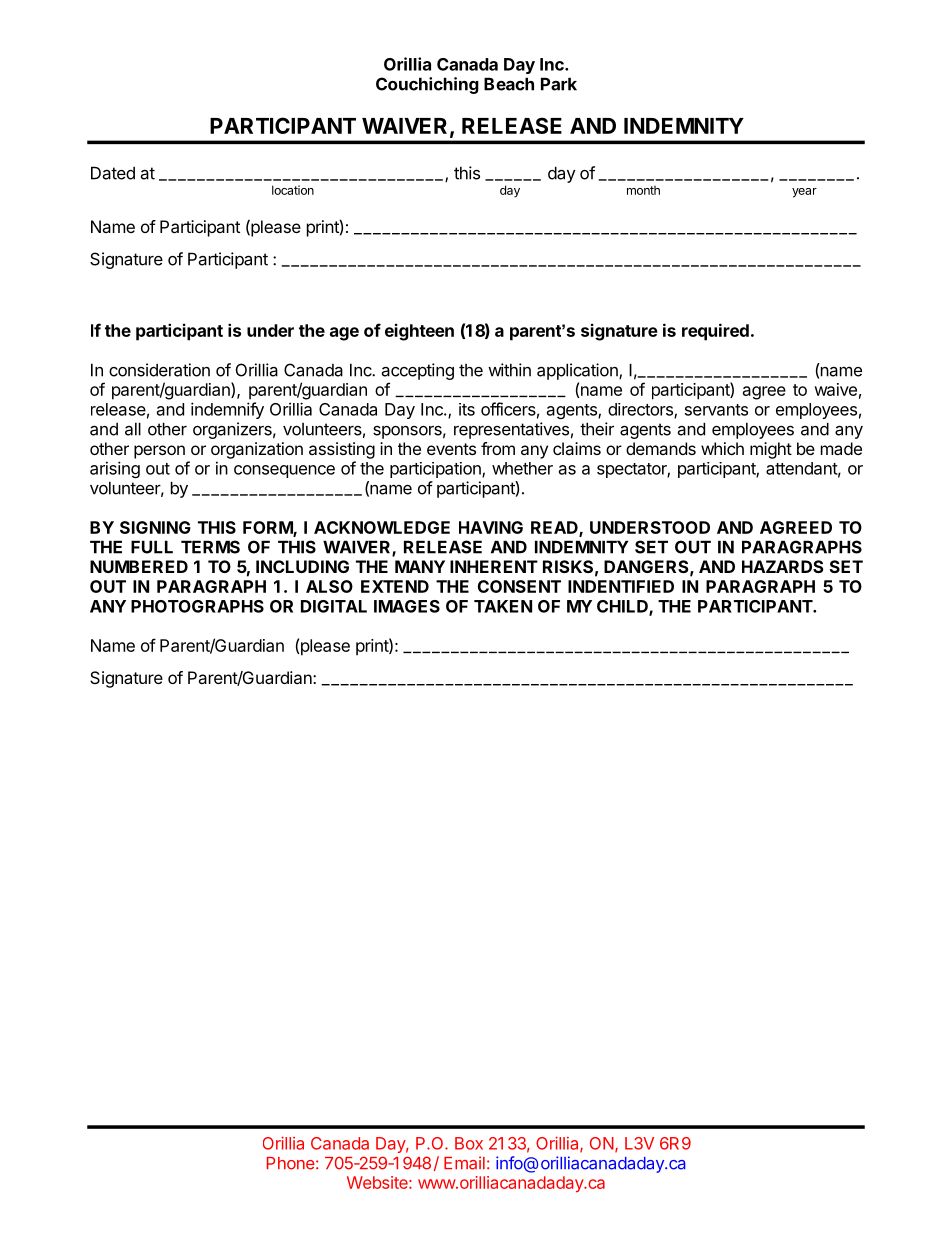  I want to click on PHOTOGRAPHS, so click(197, 606).
